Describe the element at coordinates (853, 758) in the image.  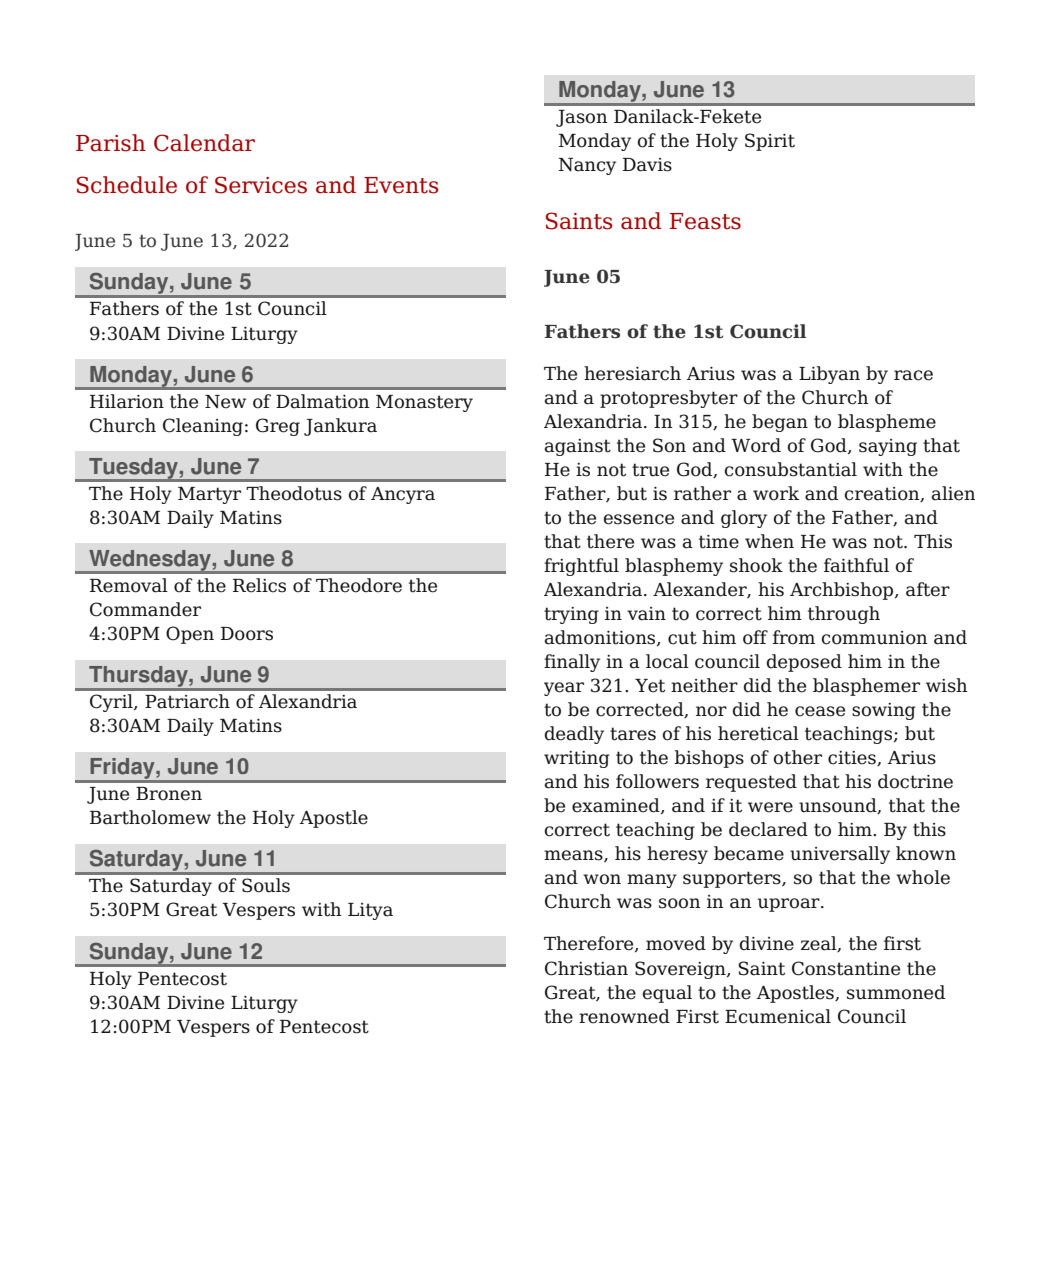
I see `cities` at that location.
